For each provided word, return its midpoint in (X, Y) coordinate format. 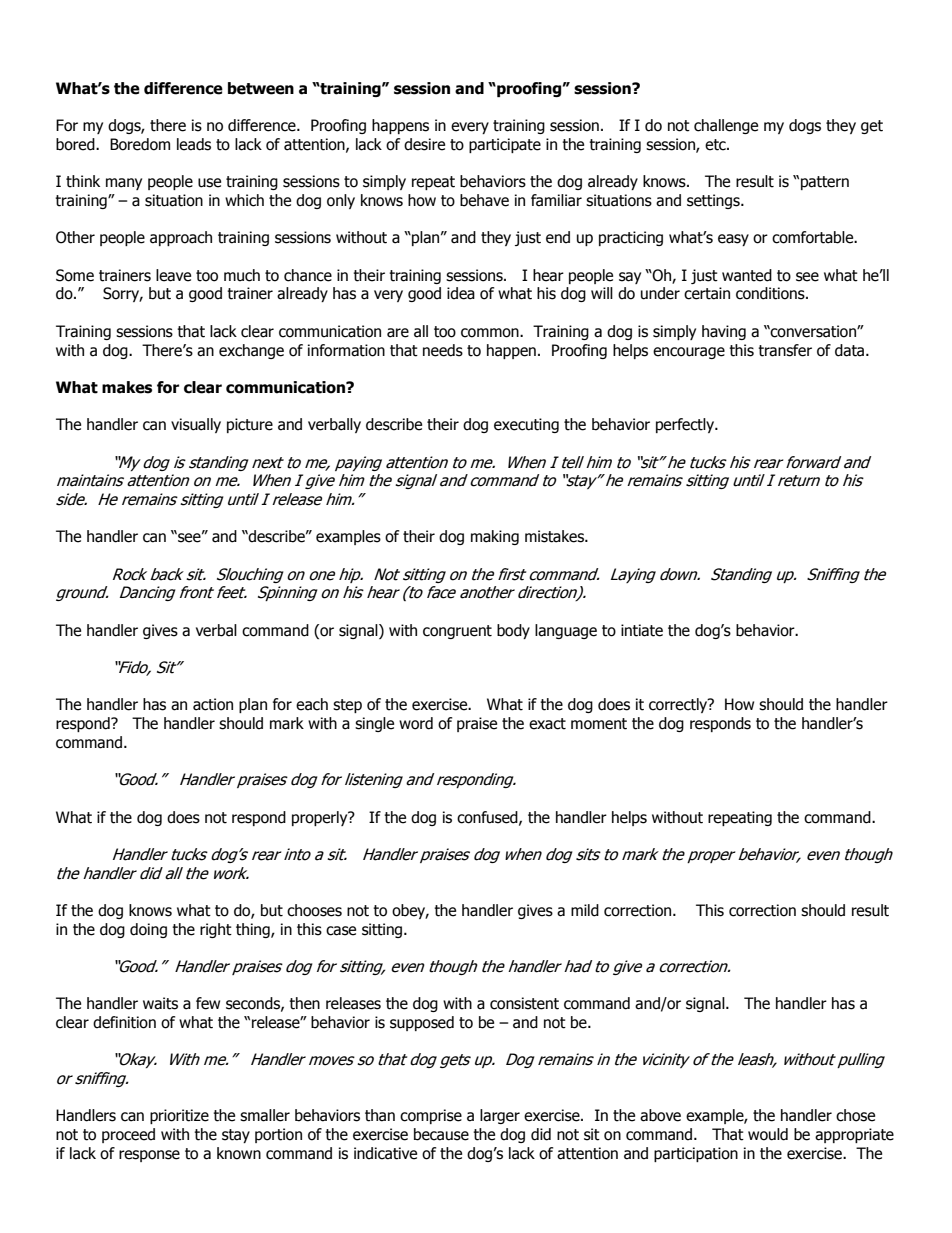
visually (196, 425)
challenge (726, 126)
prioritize (179, 1116)
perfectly (686, 425)
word (416, 723)
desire (424, 144)
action (213, 704)
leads (194, 144)
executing (526, 425)
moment (599, 724)
